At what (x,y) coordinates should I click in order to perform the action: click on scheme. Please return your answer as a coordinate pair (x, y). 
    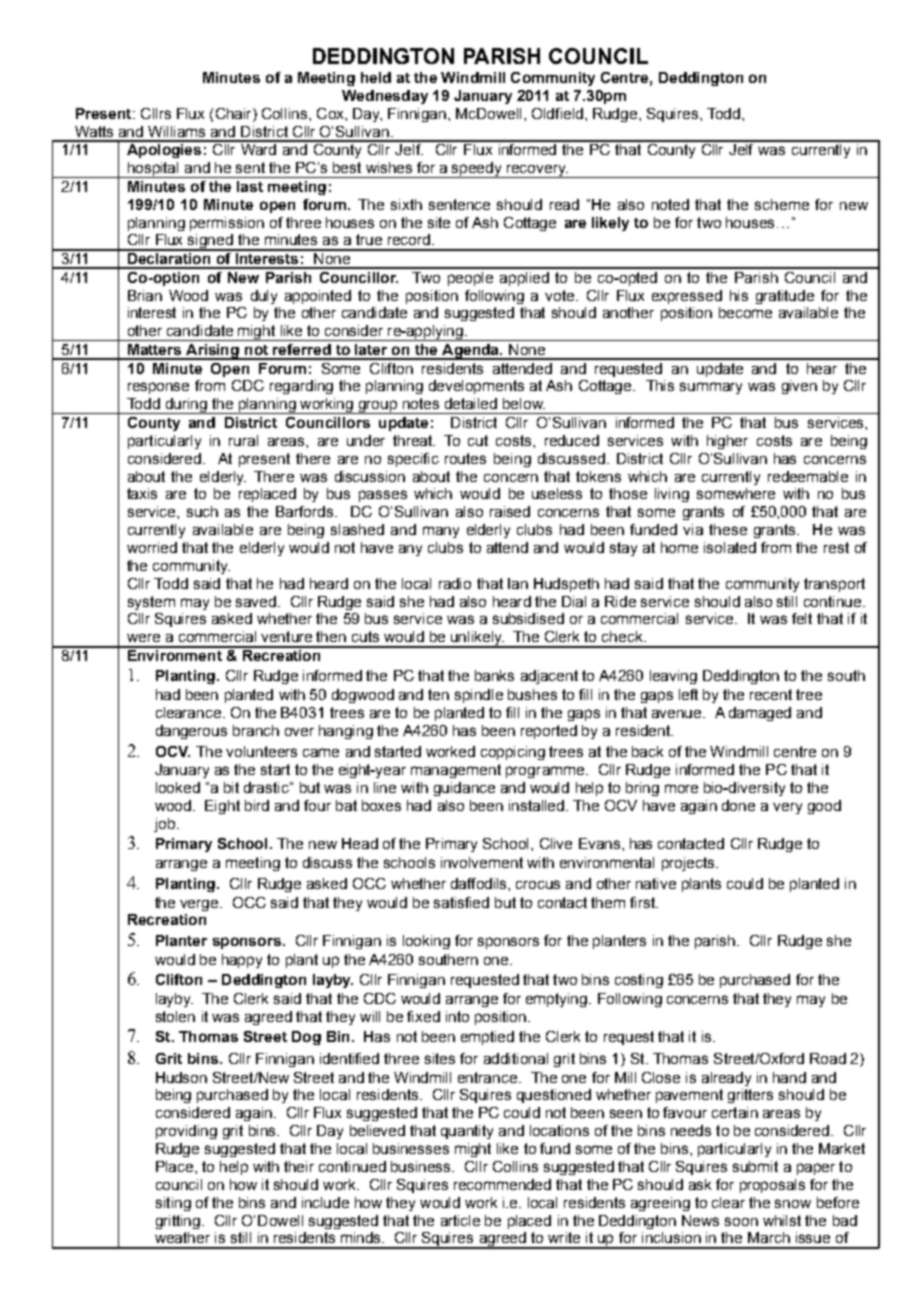
    Looking at the image, I should click on (782, 204).
